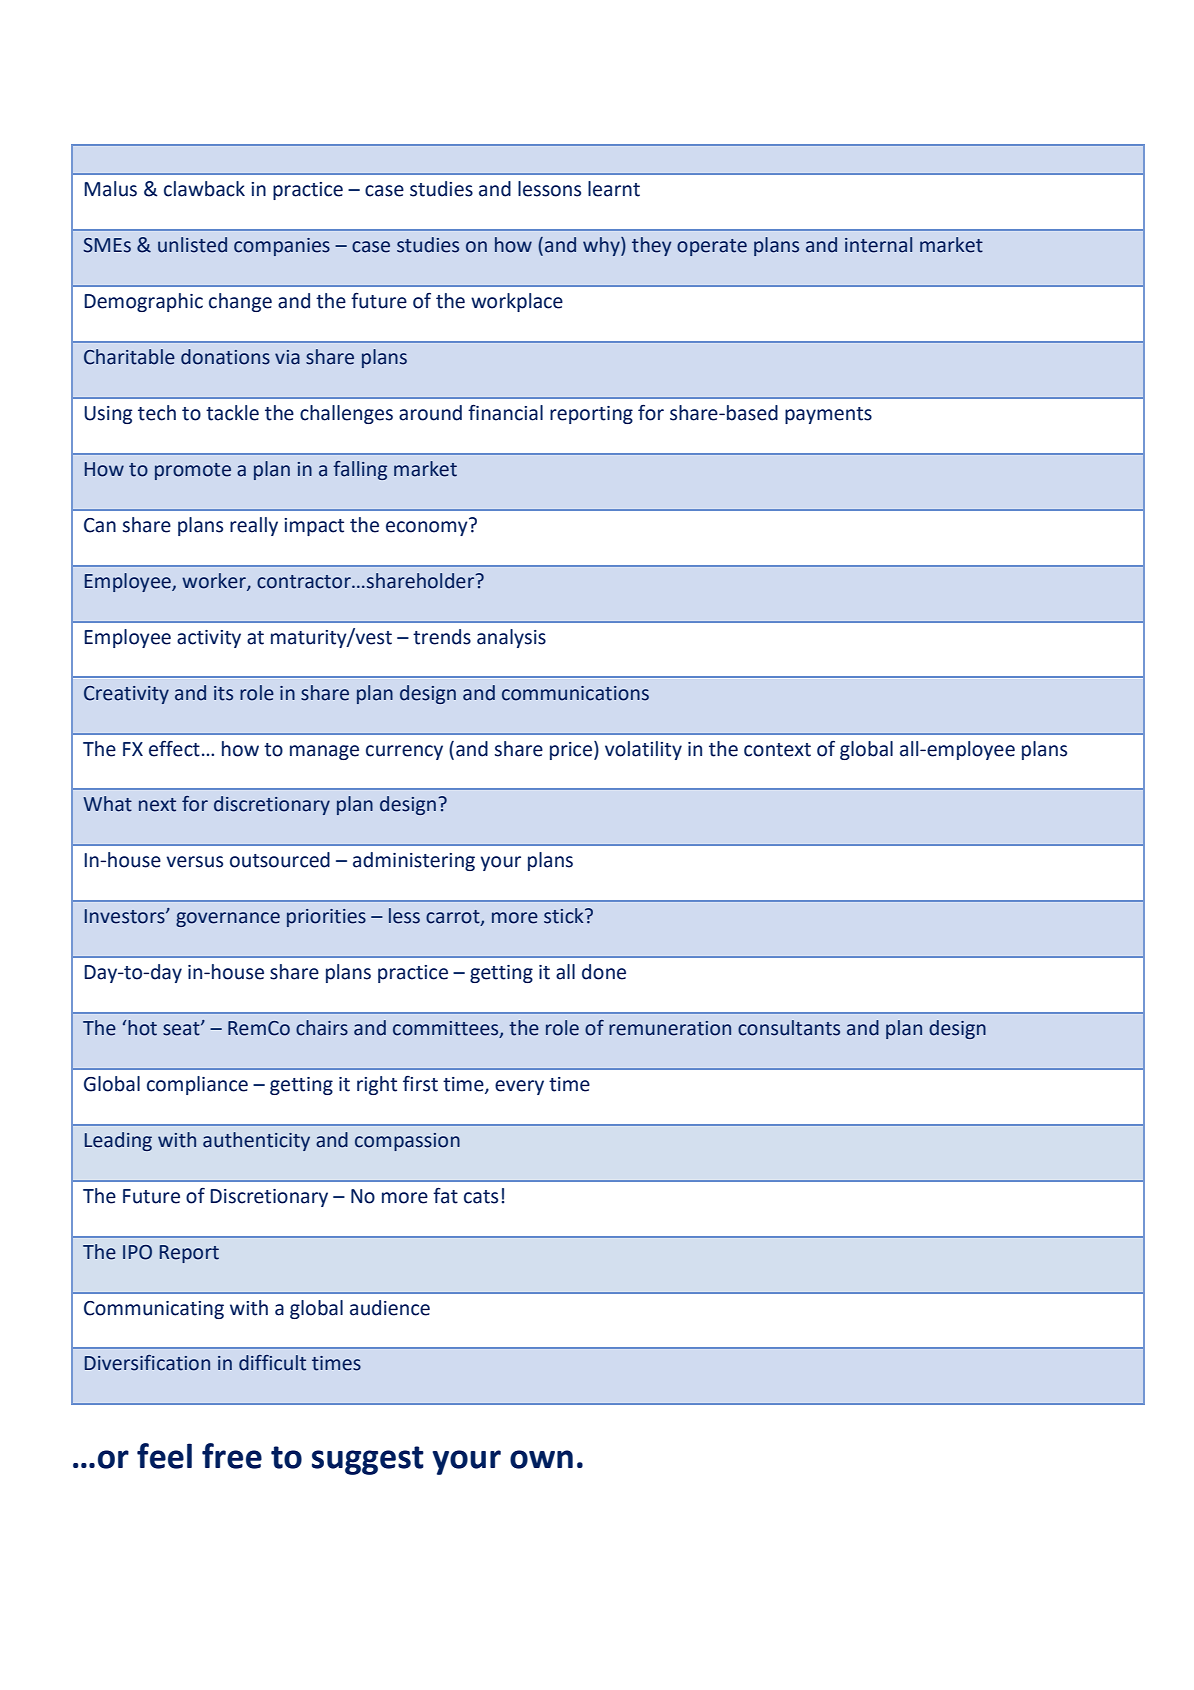  I want to click on committees, so click(447, 1029).
